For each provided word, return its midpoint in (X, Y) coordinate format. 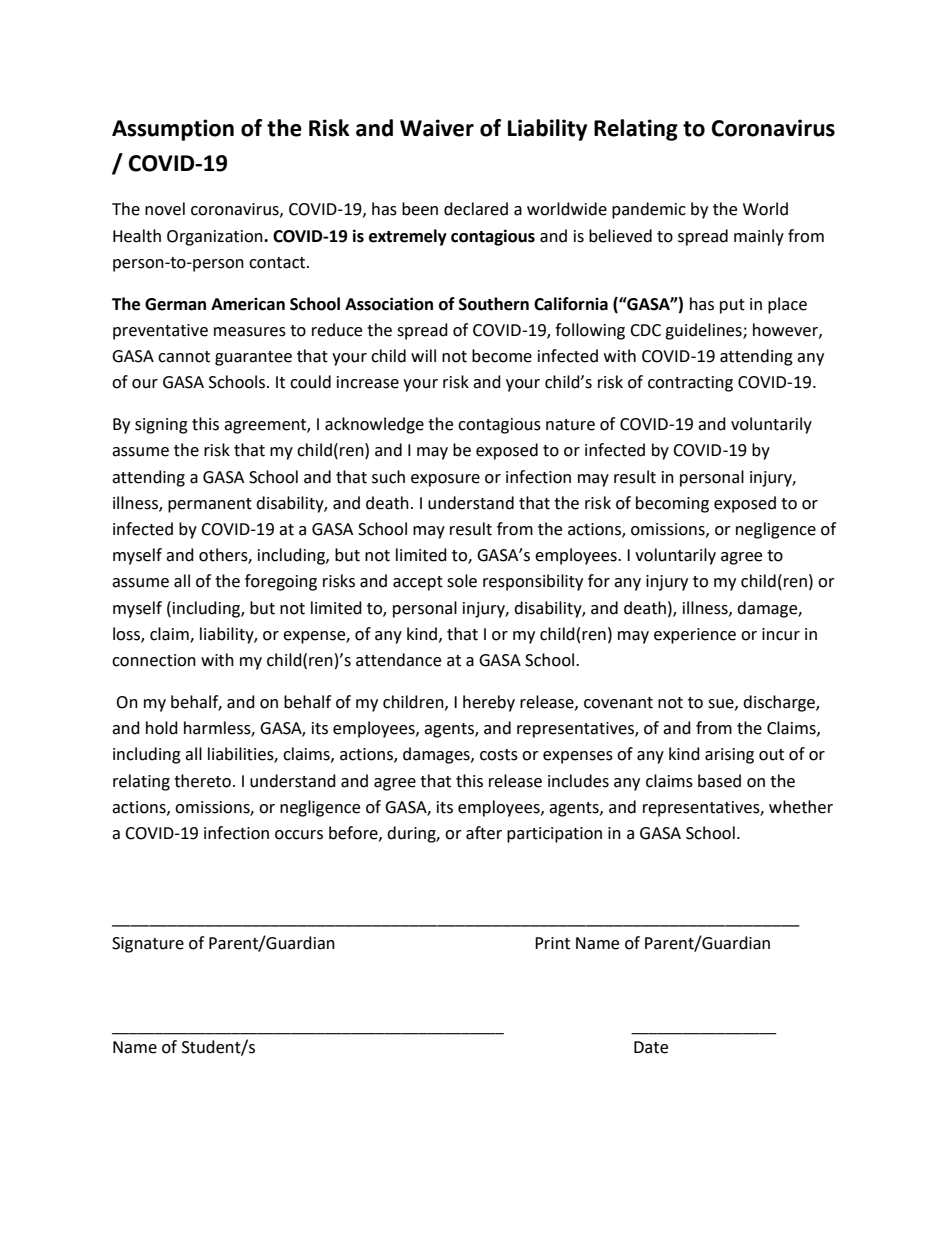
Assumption (173, 130)
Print (552, 943)
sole (462, 581)
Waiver (437, 128)
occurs (299, 835)
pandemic (649, 210)
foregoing (281, 582)
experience (695, 636)
